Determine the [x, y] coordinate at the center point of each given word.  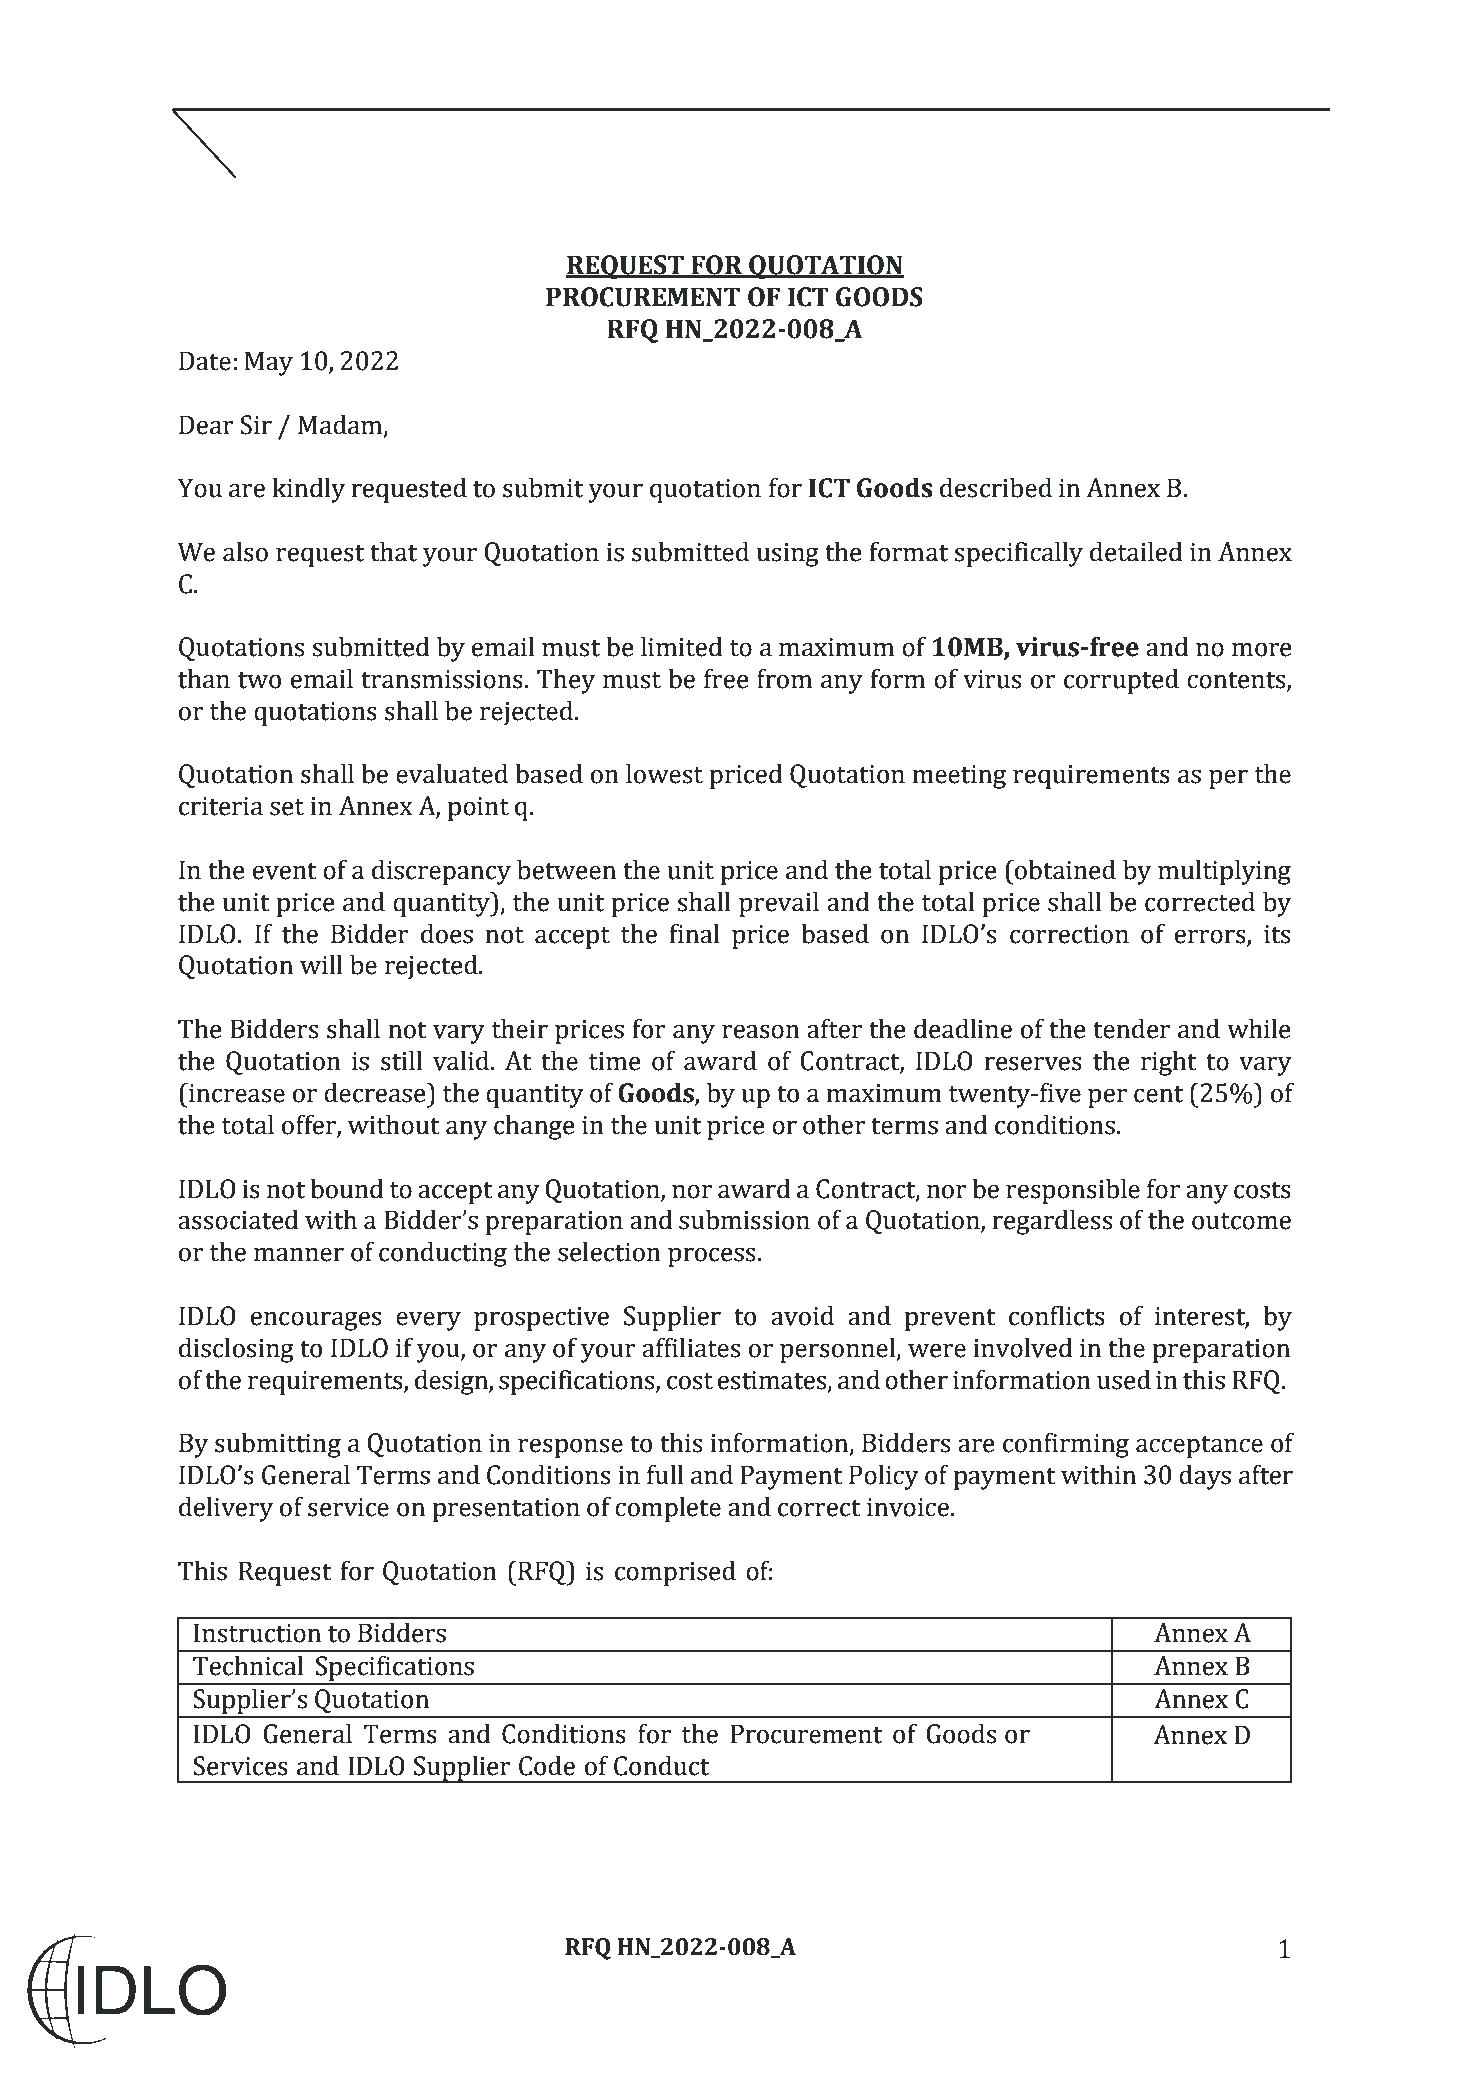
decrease [376, 1092]
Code [547, 1765]
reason [761, 1031]
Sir [256, 425]
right [1169, 1063]
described [996, 487]
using [788, 555]
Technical [248, 1665]
